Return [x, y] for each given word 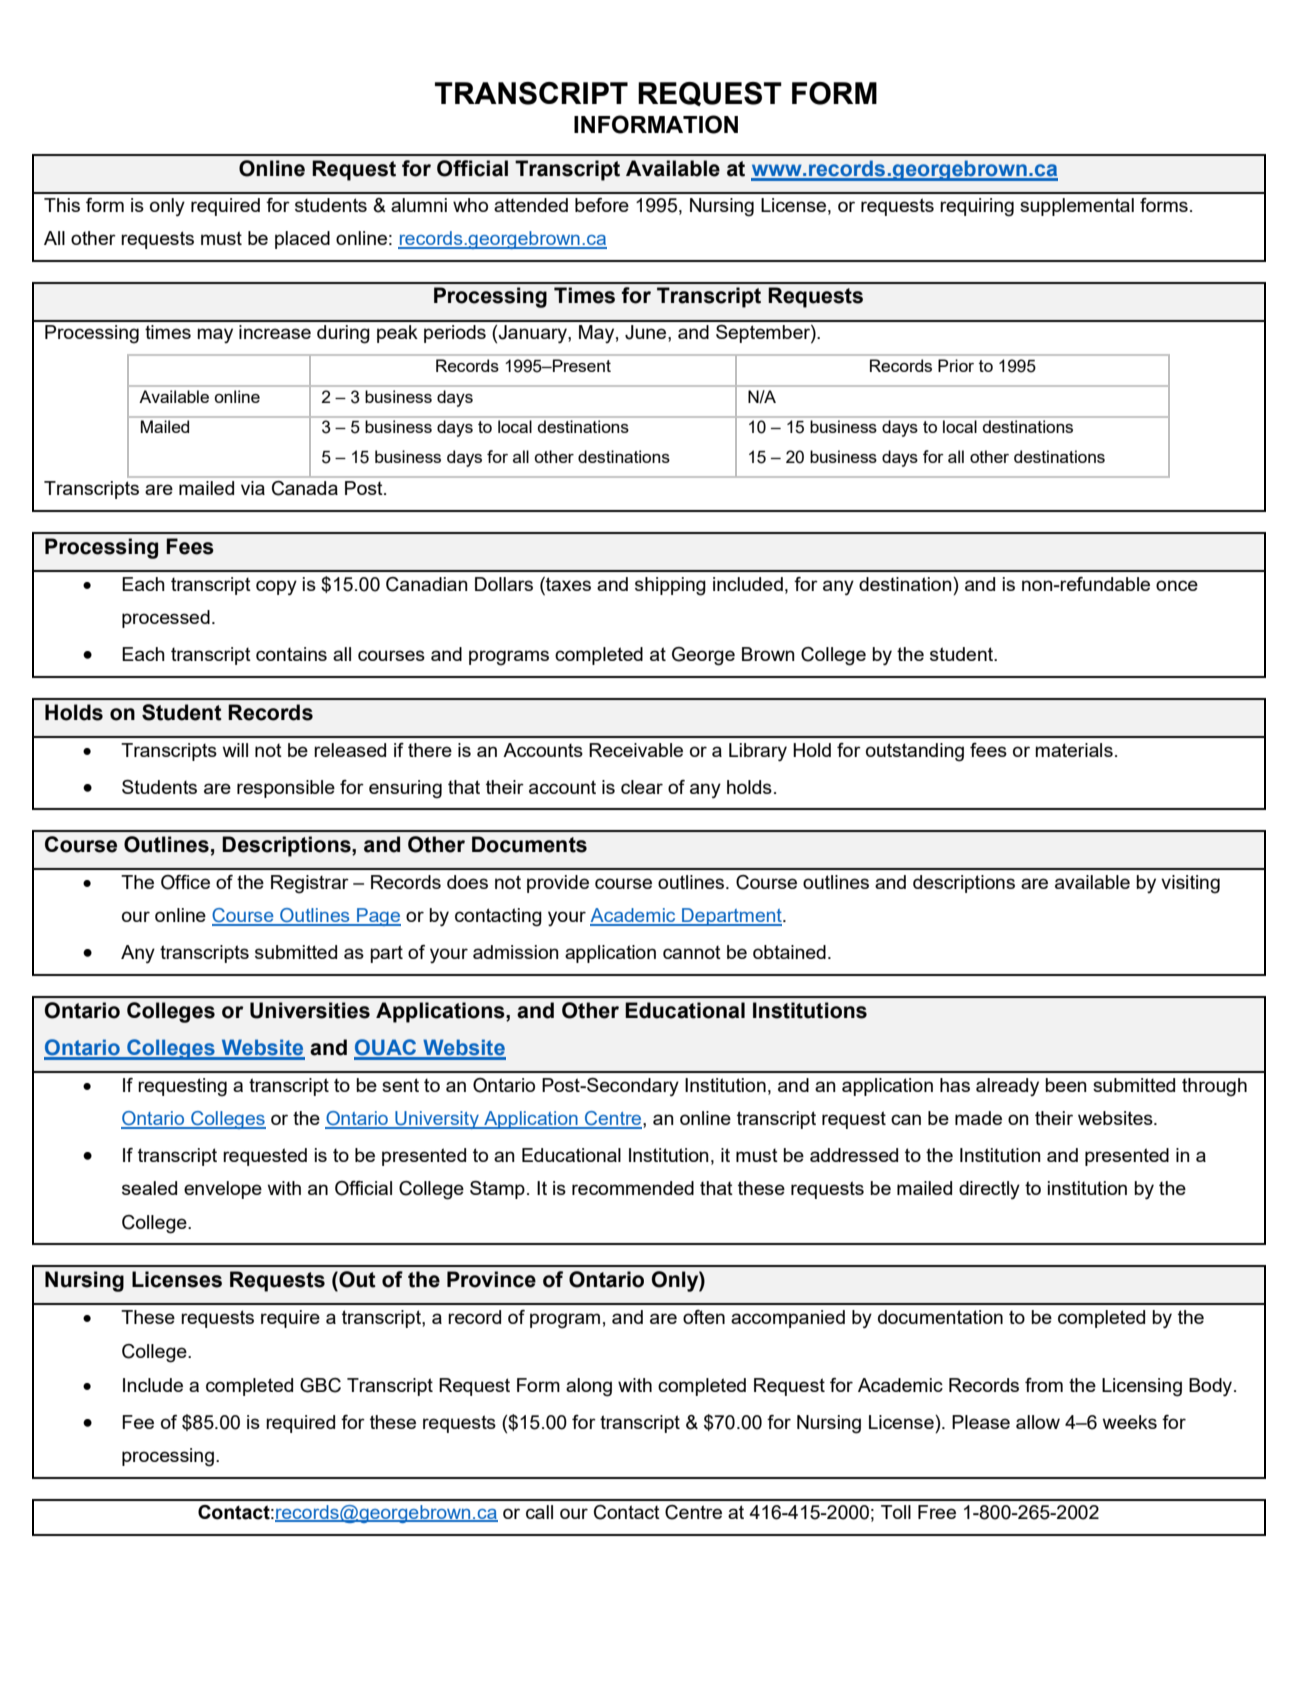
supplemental [1077, 207]
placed [302, 240]
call [539, 1512]
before [602, 205]
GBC [320, 1385]
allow [1038, 1422]
